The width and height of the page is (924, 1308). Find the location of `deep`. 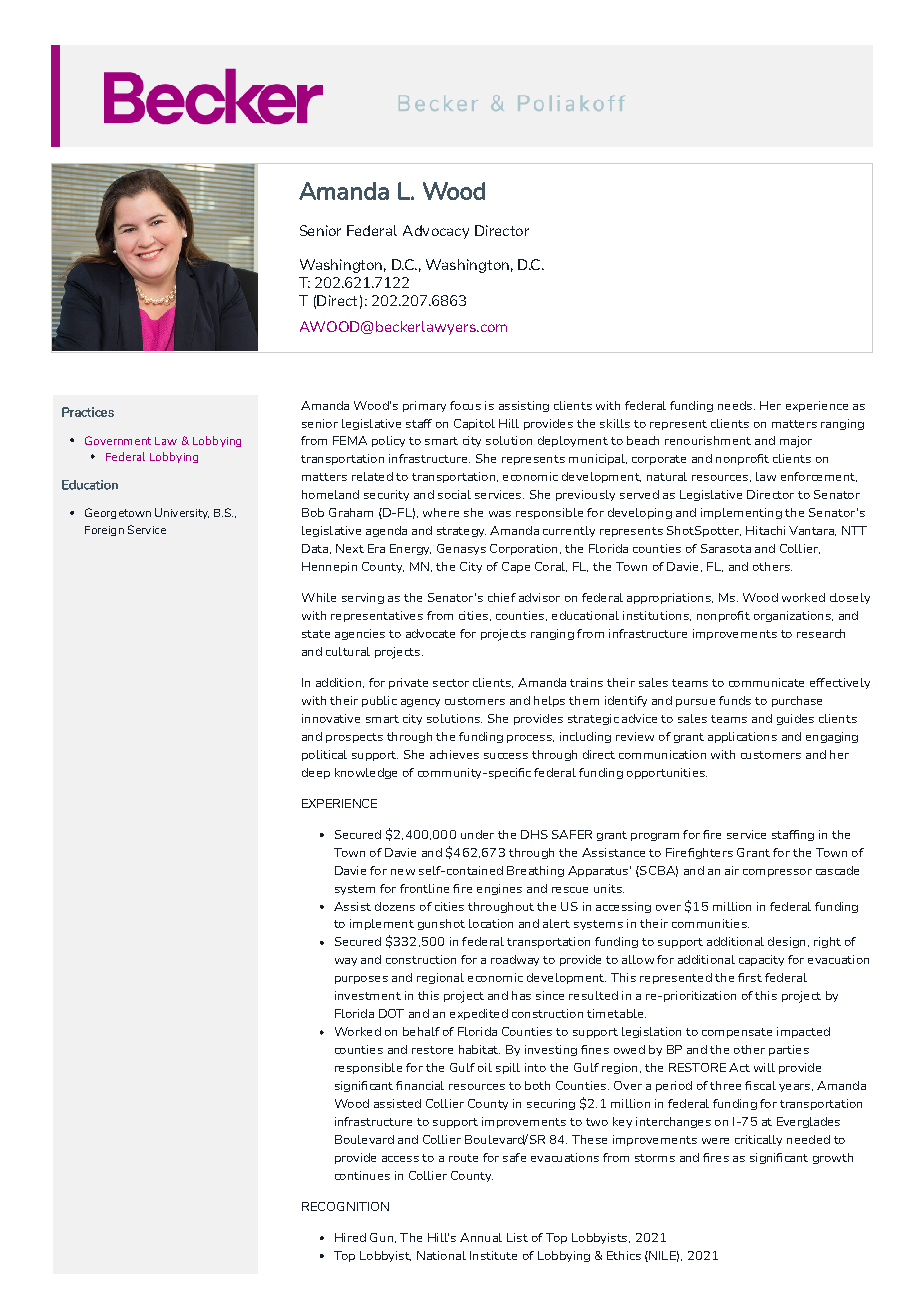

deep is located at coordinates (316, 773).
